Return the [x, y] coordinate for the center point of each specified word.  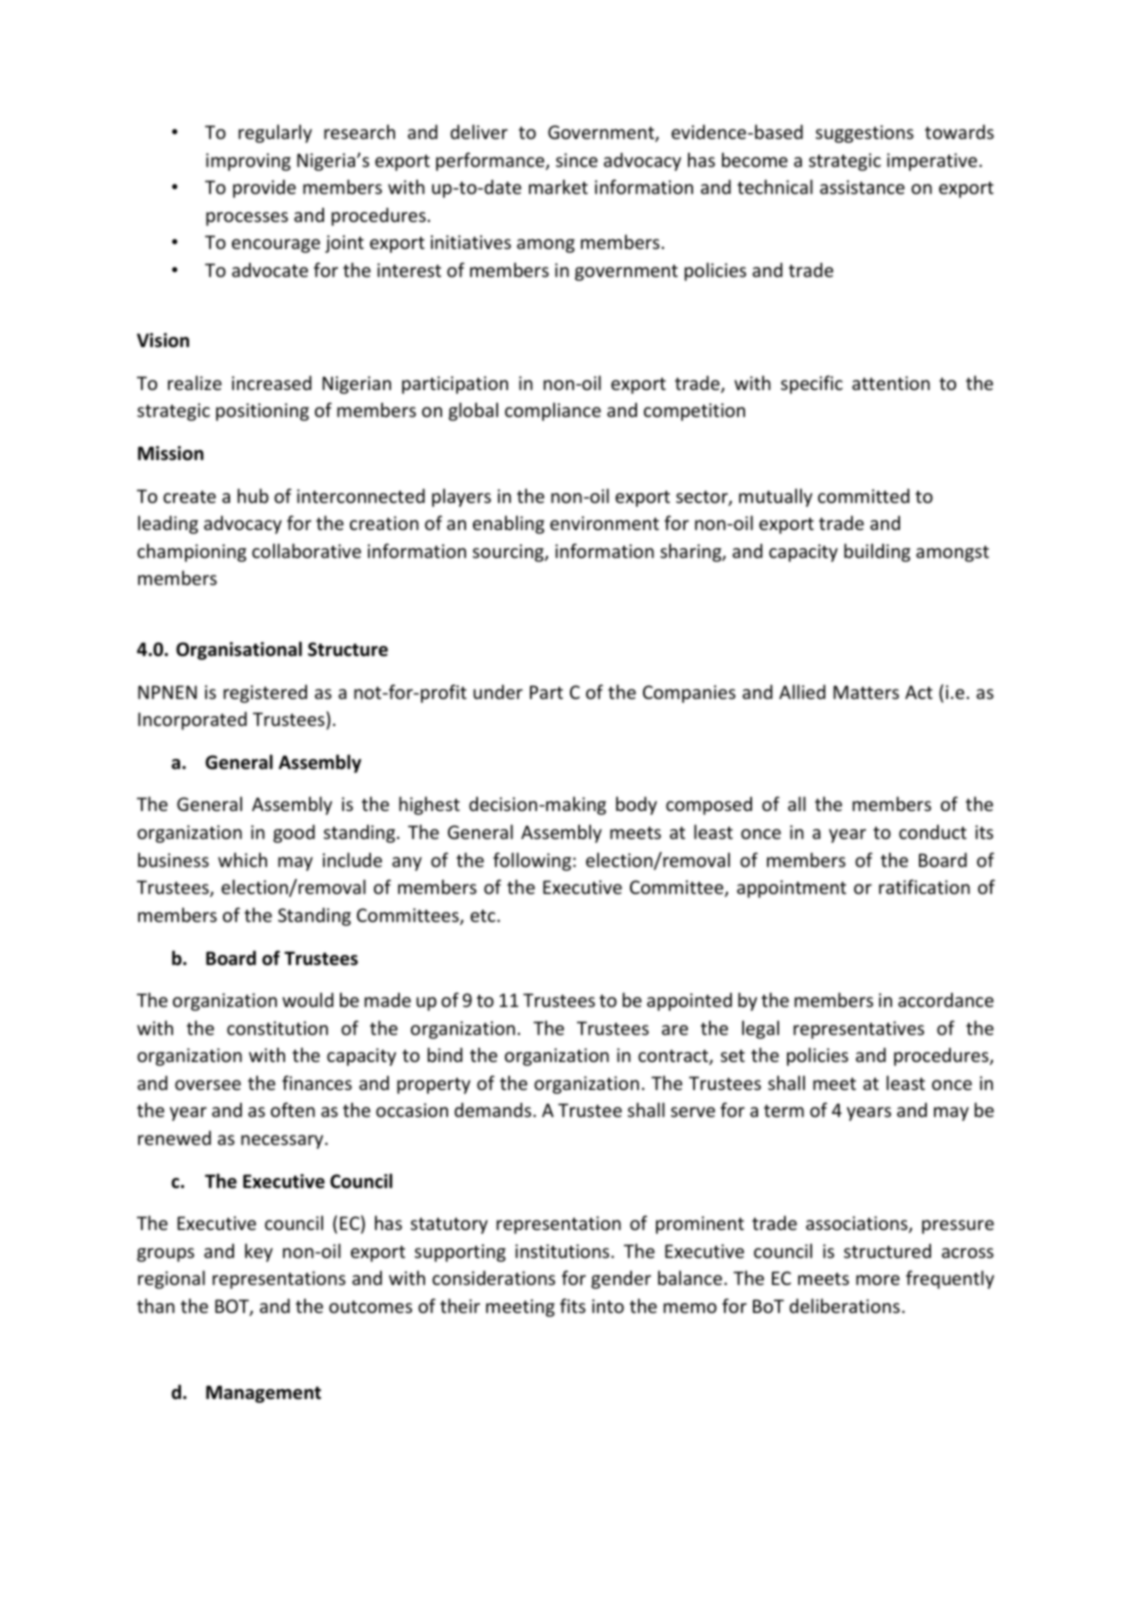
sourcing [509, 553]
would [308, 999]
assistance [862, 187]
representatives [859, 1030]
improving [248, 162]
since [577, 160]
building [877, 552]
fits [573, 1305]
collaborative [306, 550]
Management [263, 1394]
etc [484, 915]
